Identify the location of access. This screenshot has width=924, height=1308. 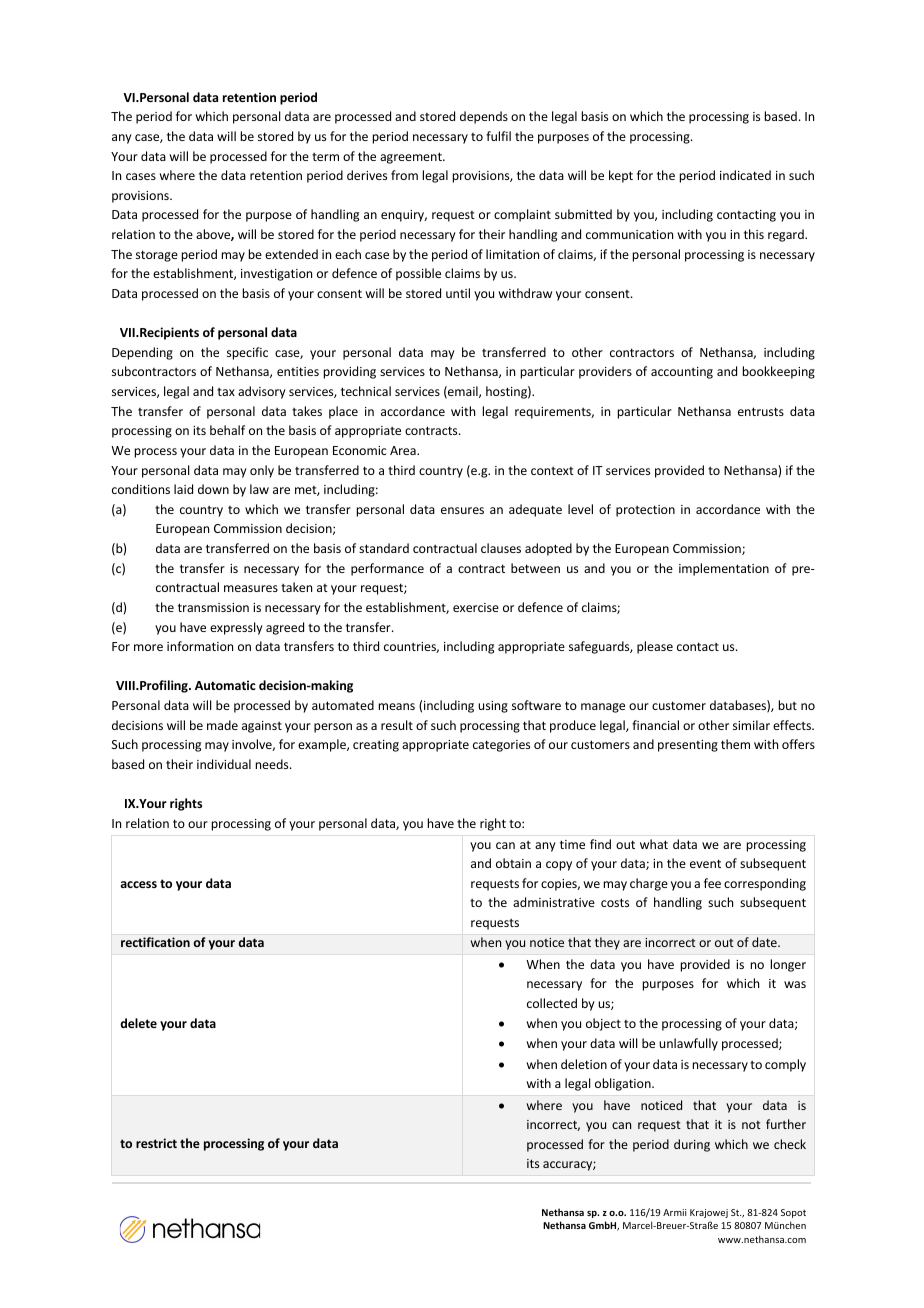
(138, 884).
